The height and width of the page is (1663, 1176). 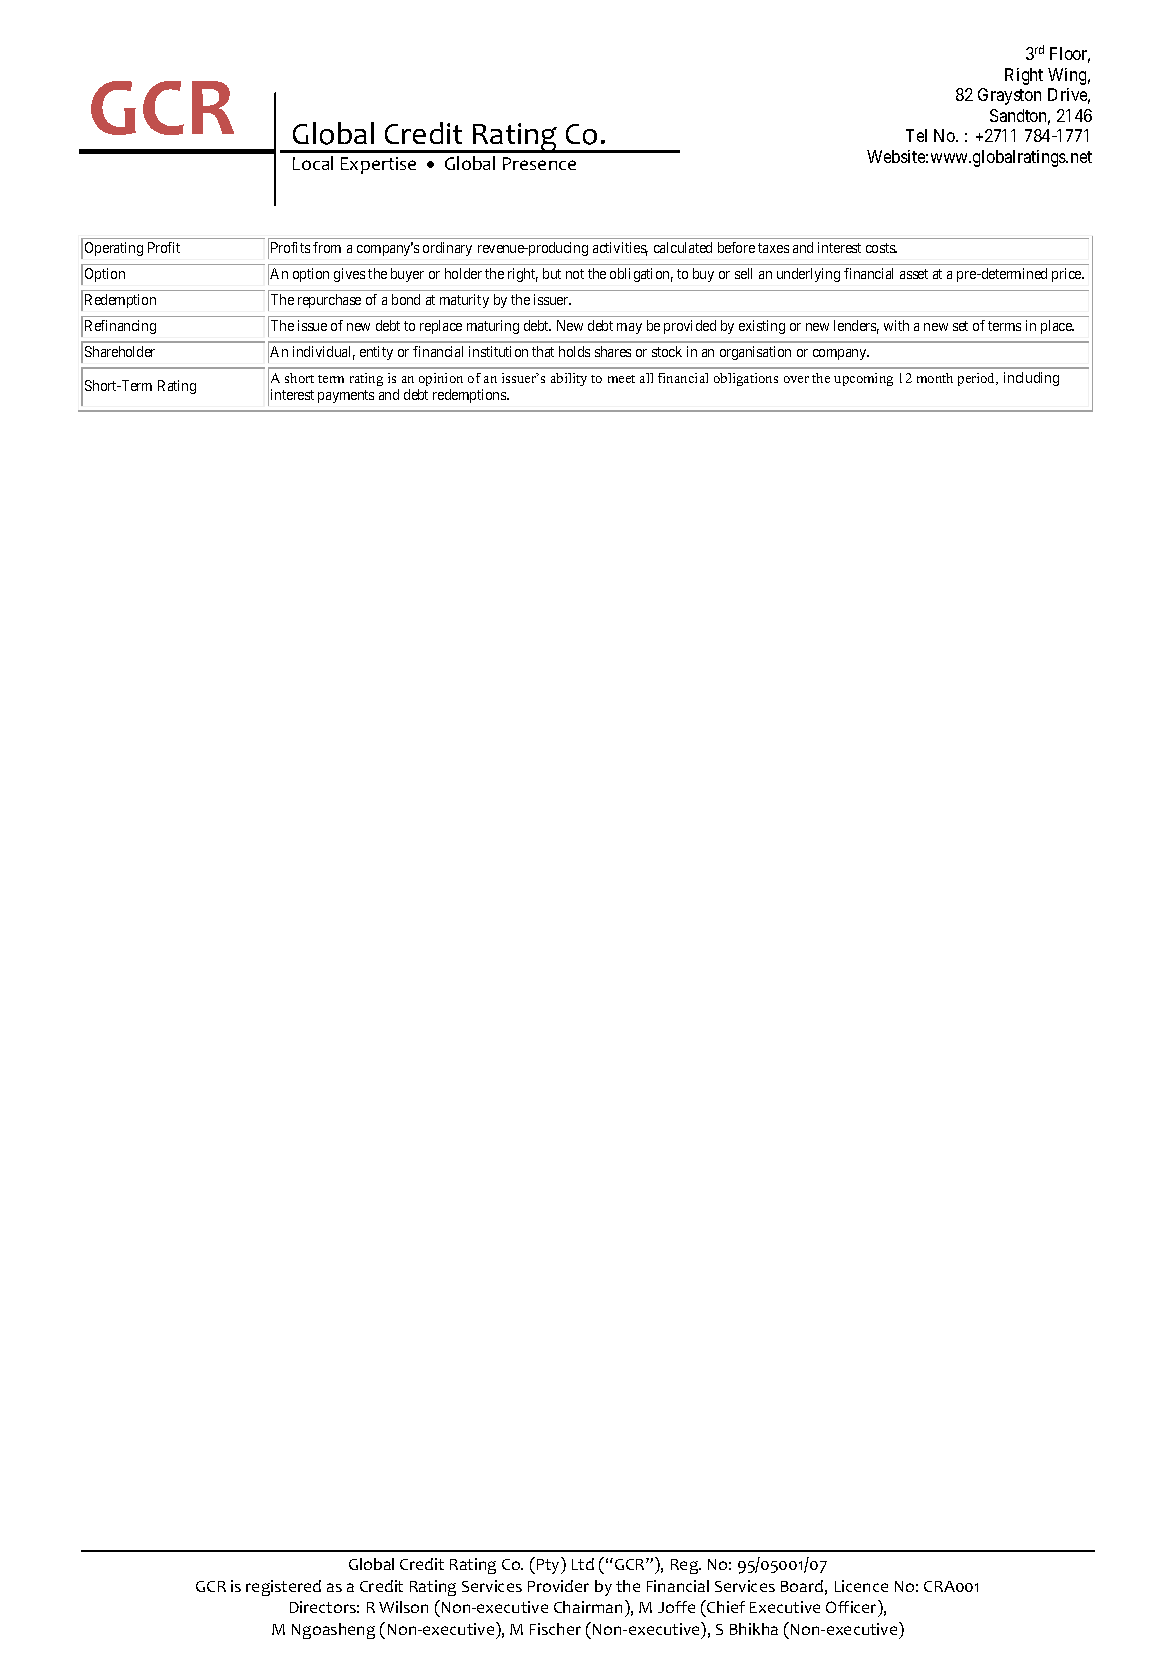 I want to click on all, so click(x=646, y=378).
